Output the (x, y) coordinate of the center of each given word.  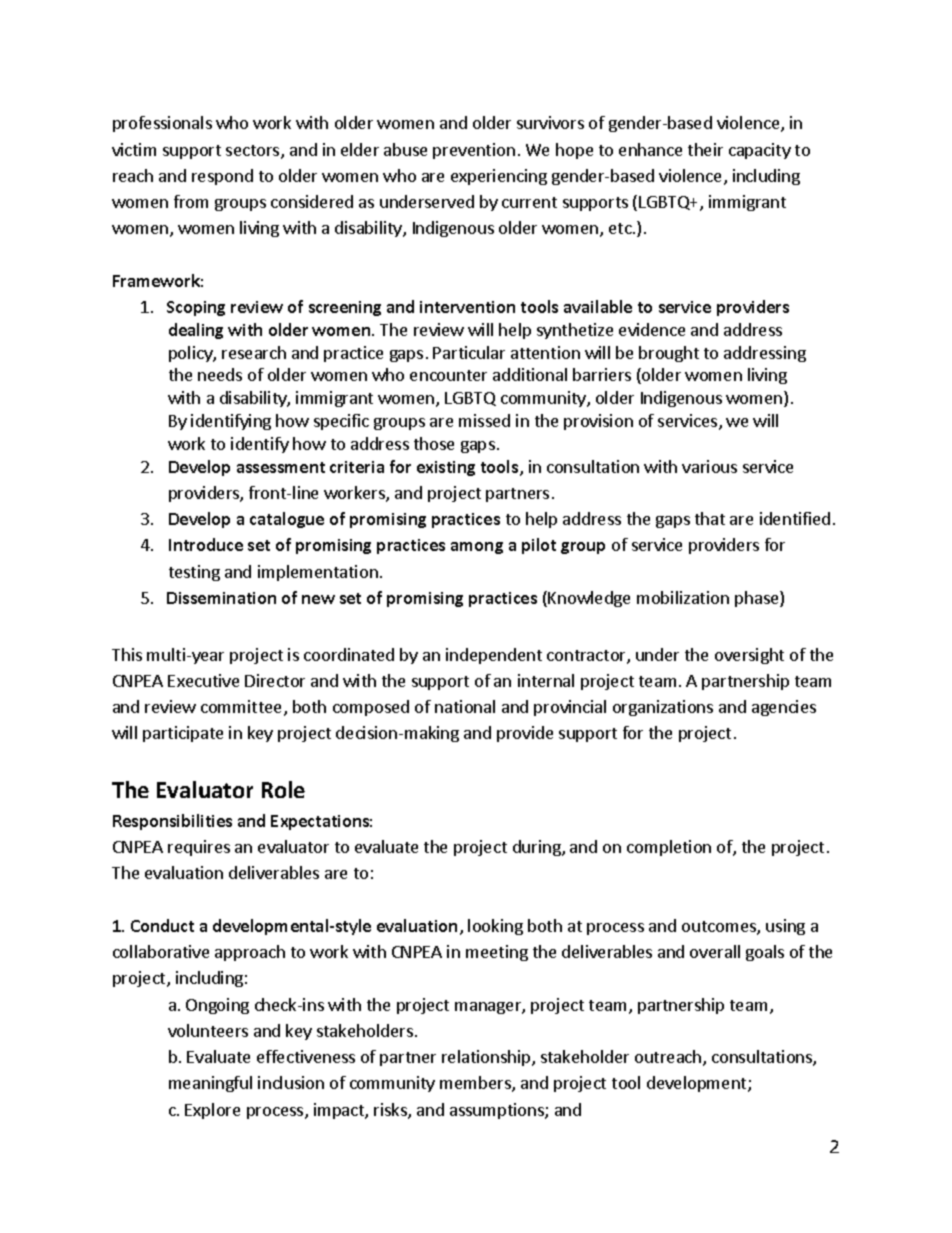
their (705, 149)
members (476, 1084)
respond (222, 177)
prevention (474, 151)
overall (715, 951)
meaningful (210, 1084)
